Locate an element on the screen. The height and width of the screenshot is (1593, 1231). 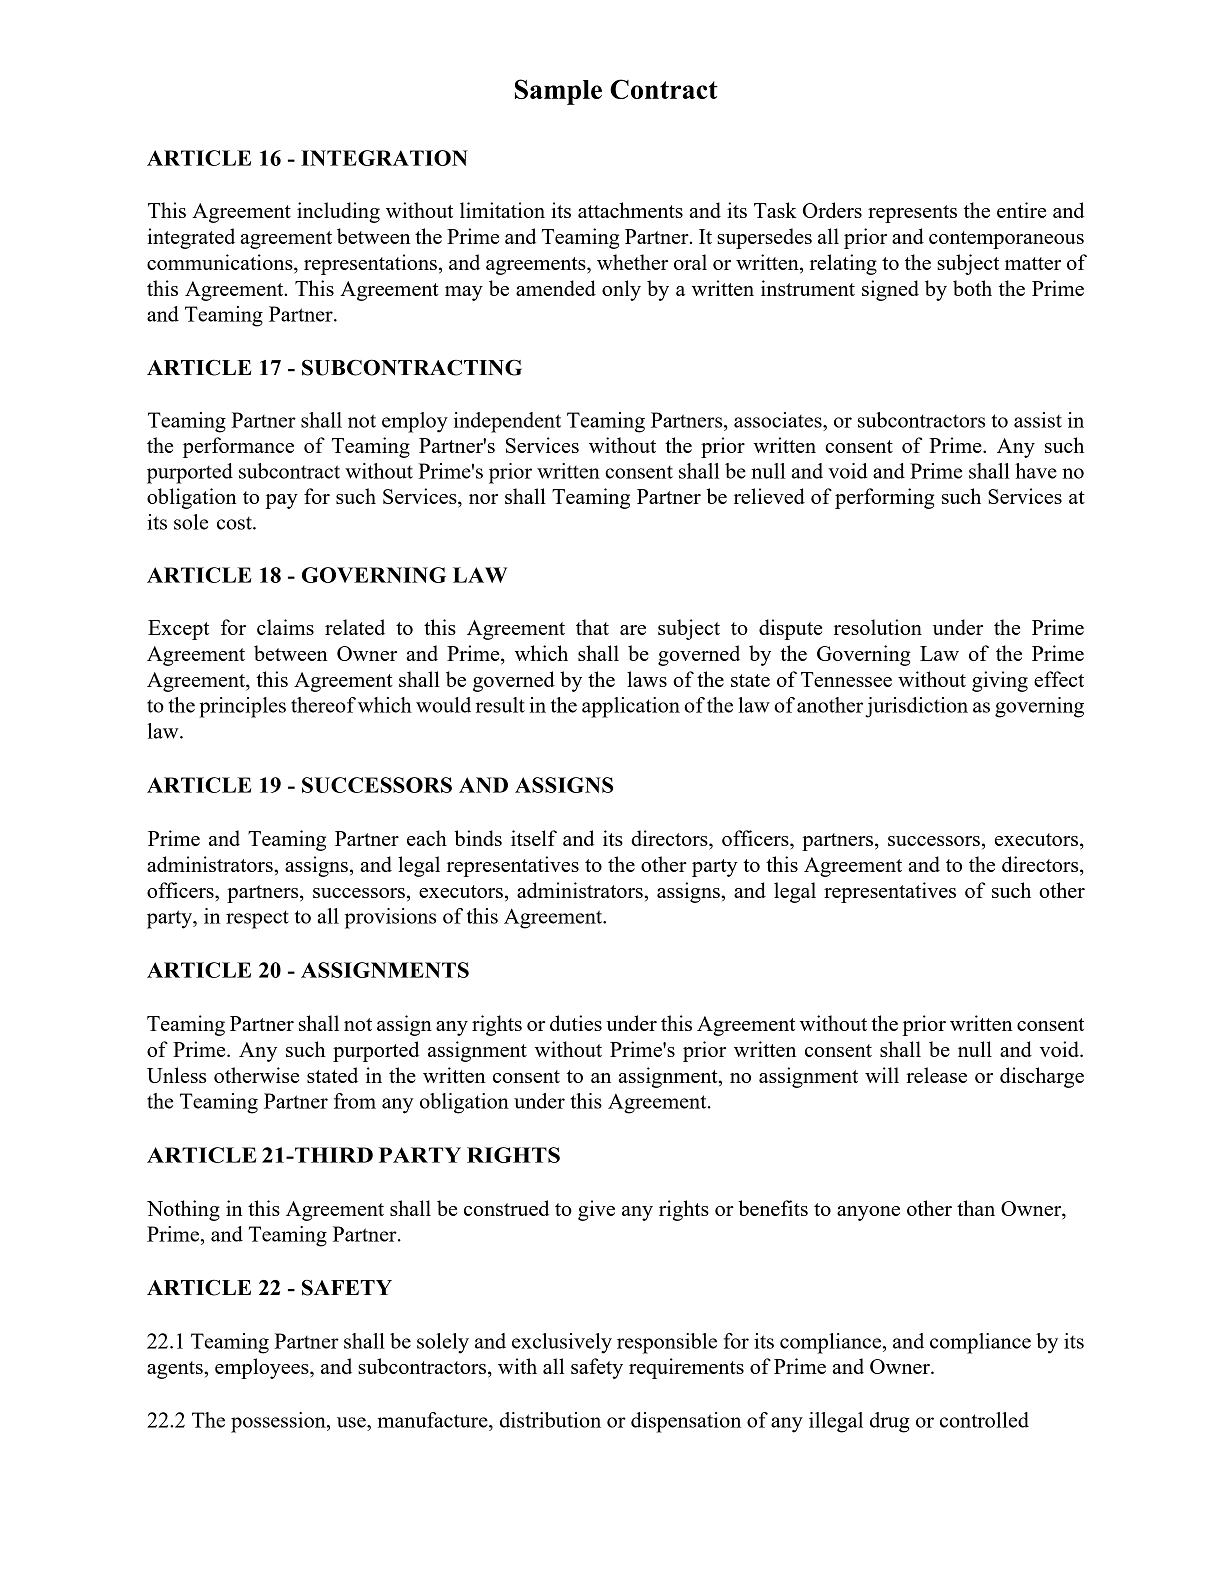
Sample is located at coordinates (558, 92).
